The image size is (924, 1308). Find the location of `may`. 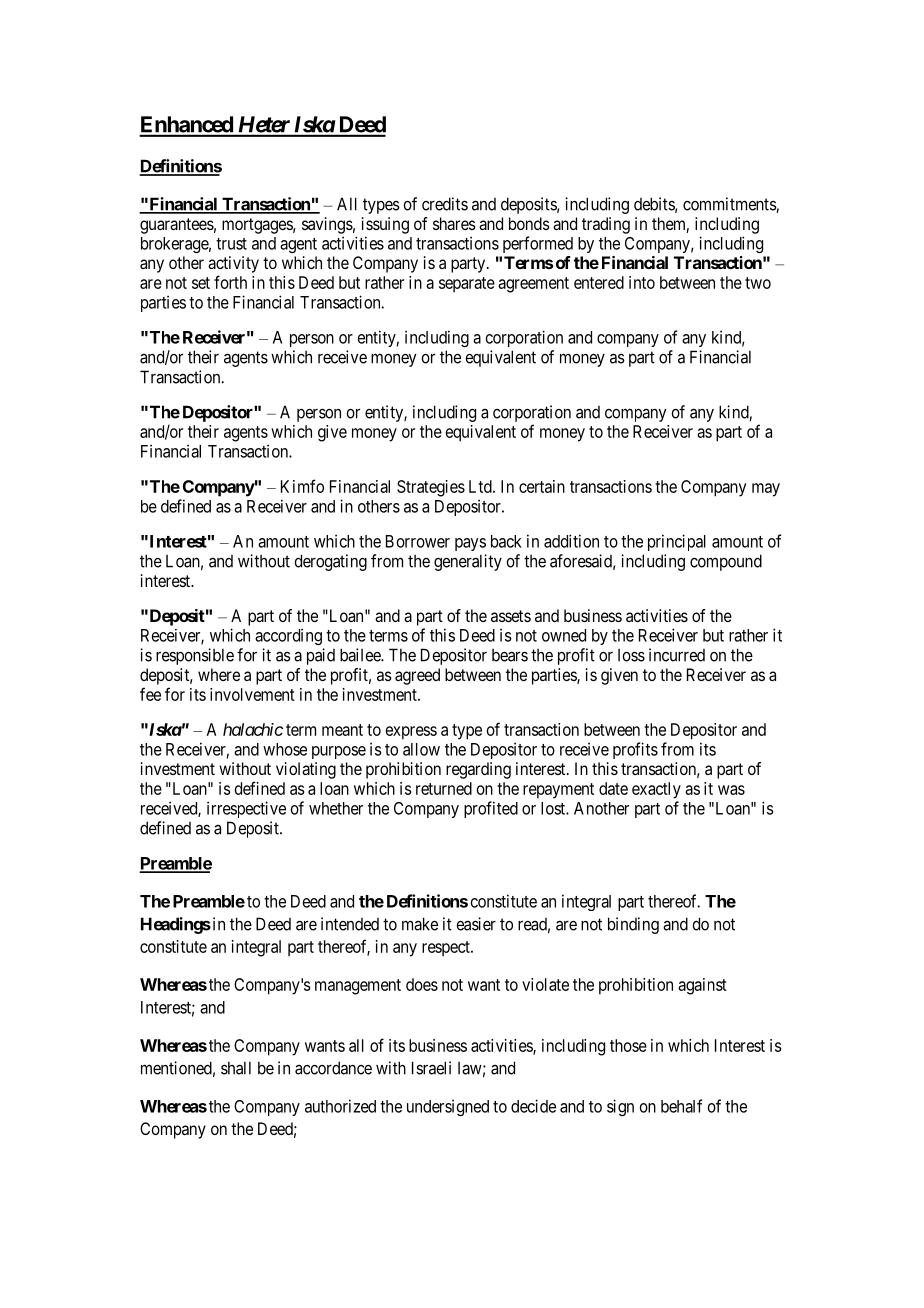

may is located at coordinates (766, 490).
